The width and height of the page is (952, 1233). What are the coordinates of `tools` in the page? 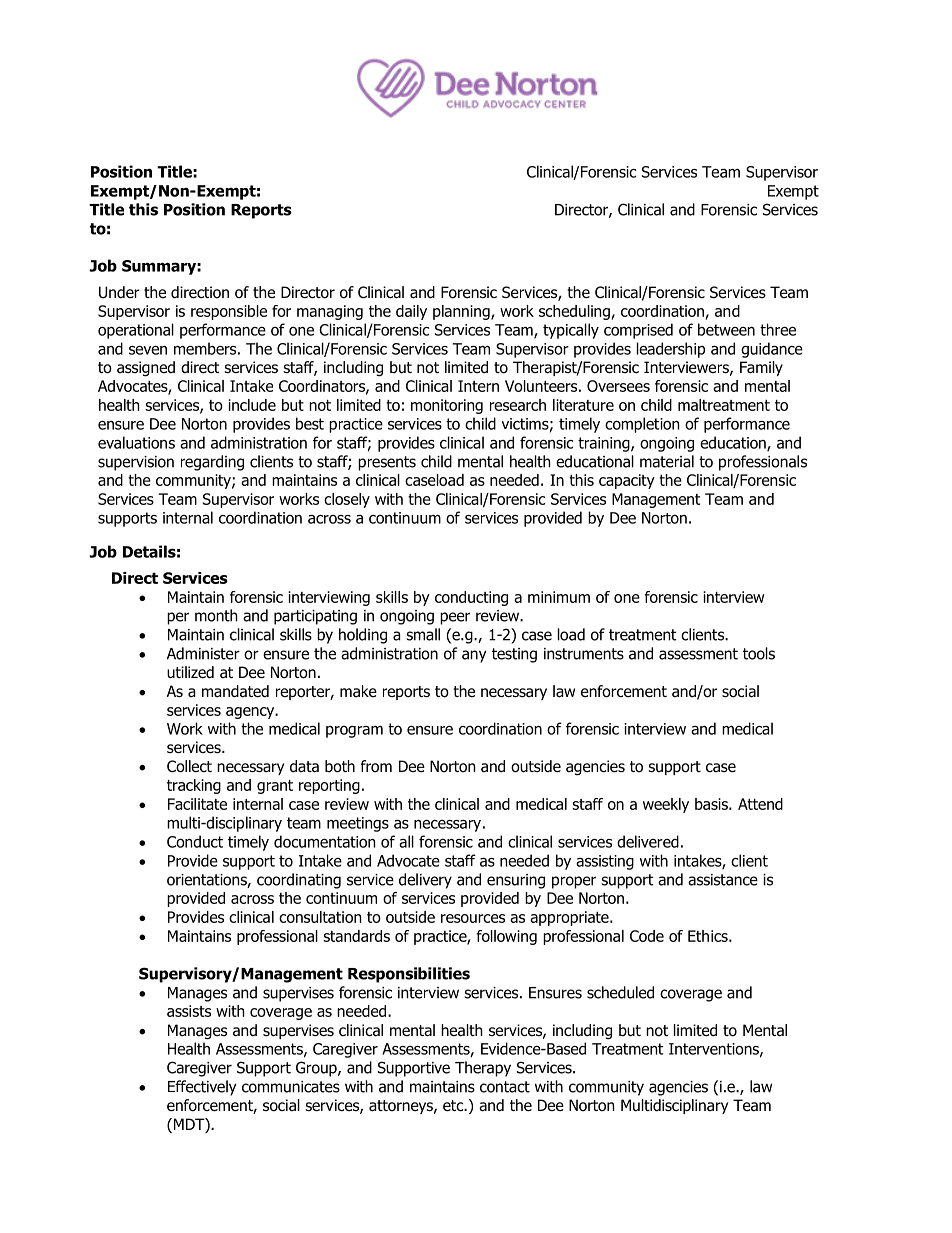 It's located at (759, 653).
